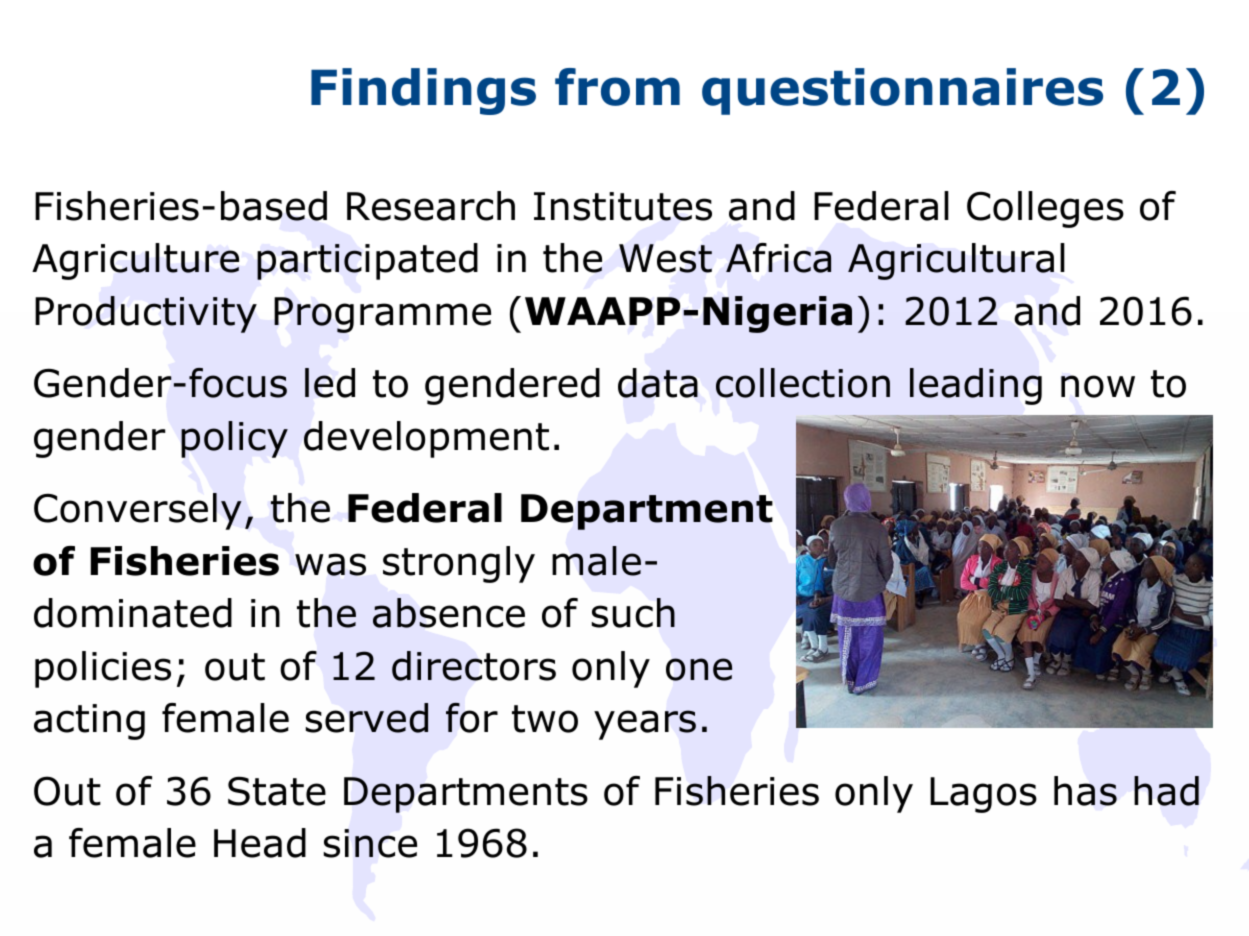  Describe the element at coordinates (260, 843) in the screenshot. I see `Head` at that location.
